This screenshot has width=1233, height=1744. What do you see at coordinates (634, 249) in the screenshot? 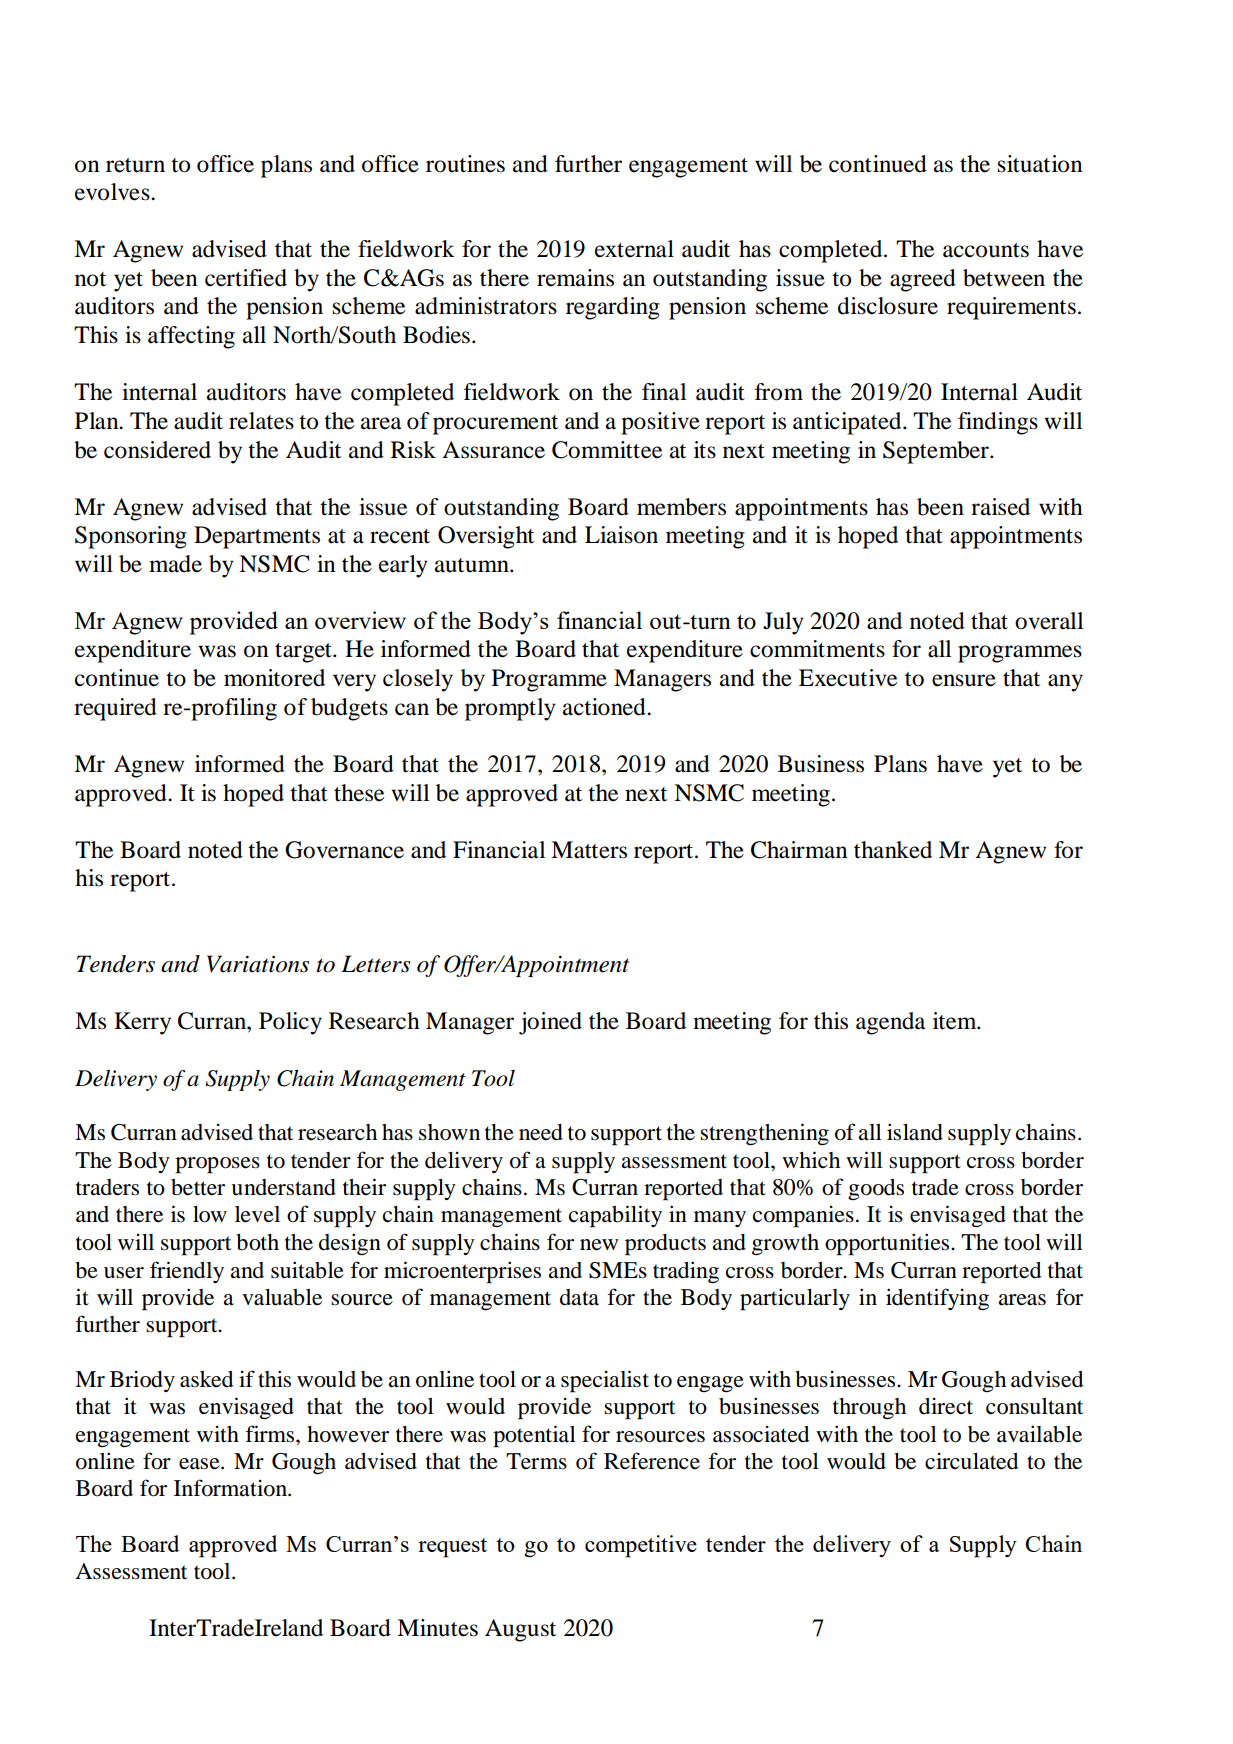
I see `external` at bounding box center [634, 249].
